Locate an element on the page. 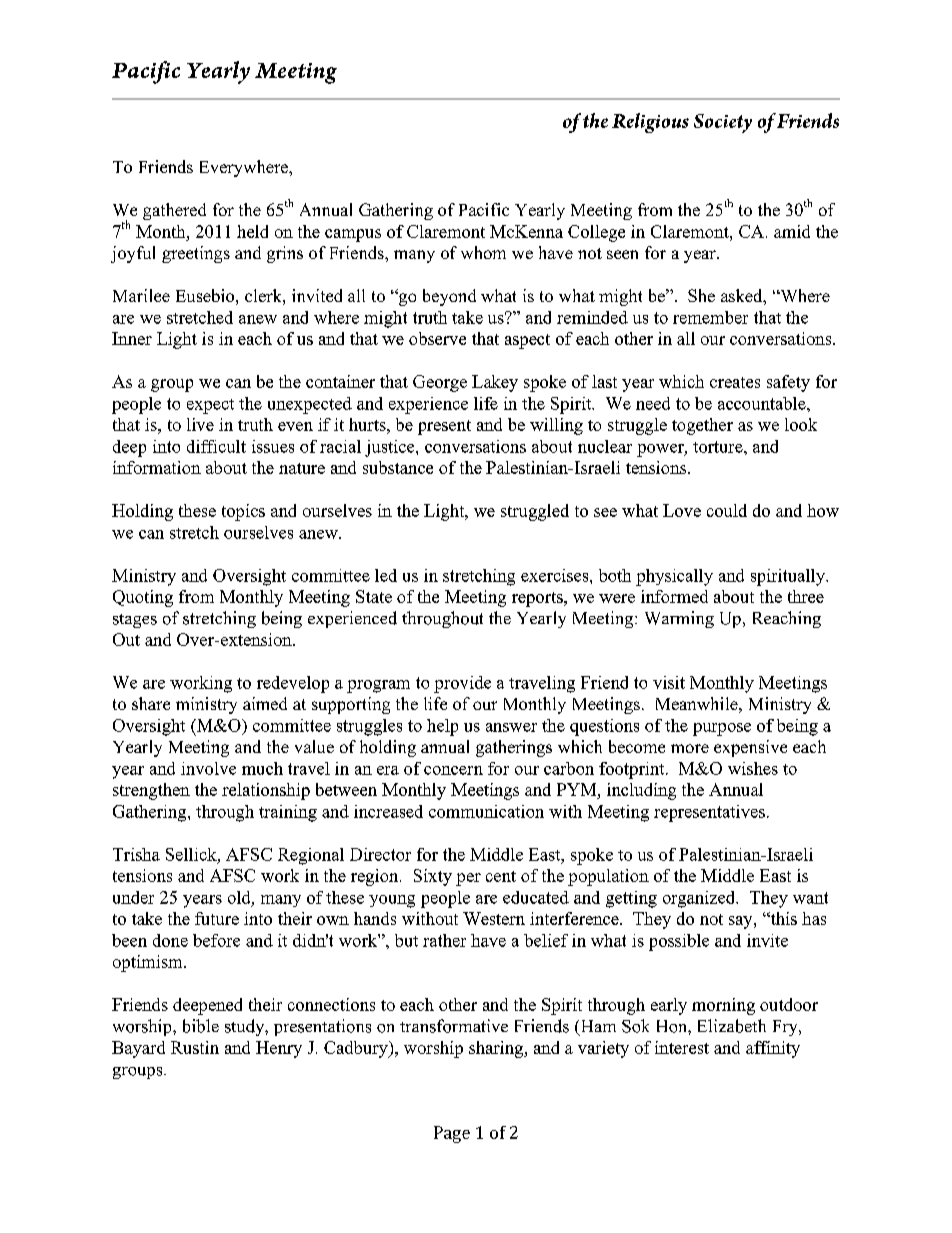 Image resolution: width=952 pixels, height=1233 pixels. creates is located at coordinates (735, 382).
